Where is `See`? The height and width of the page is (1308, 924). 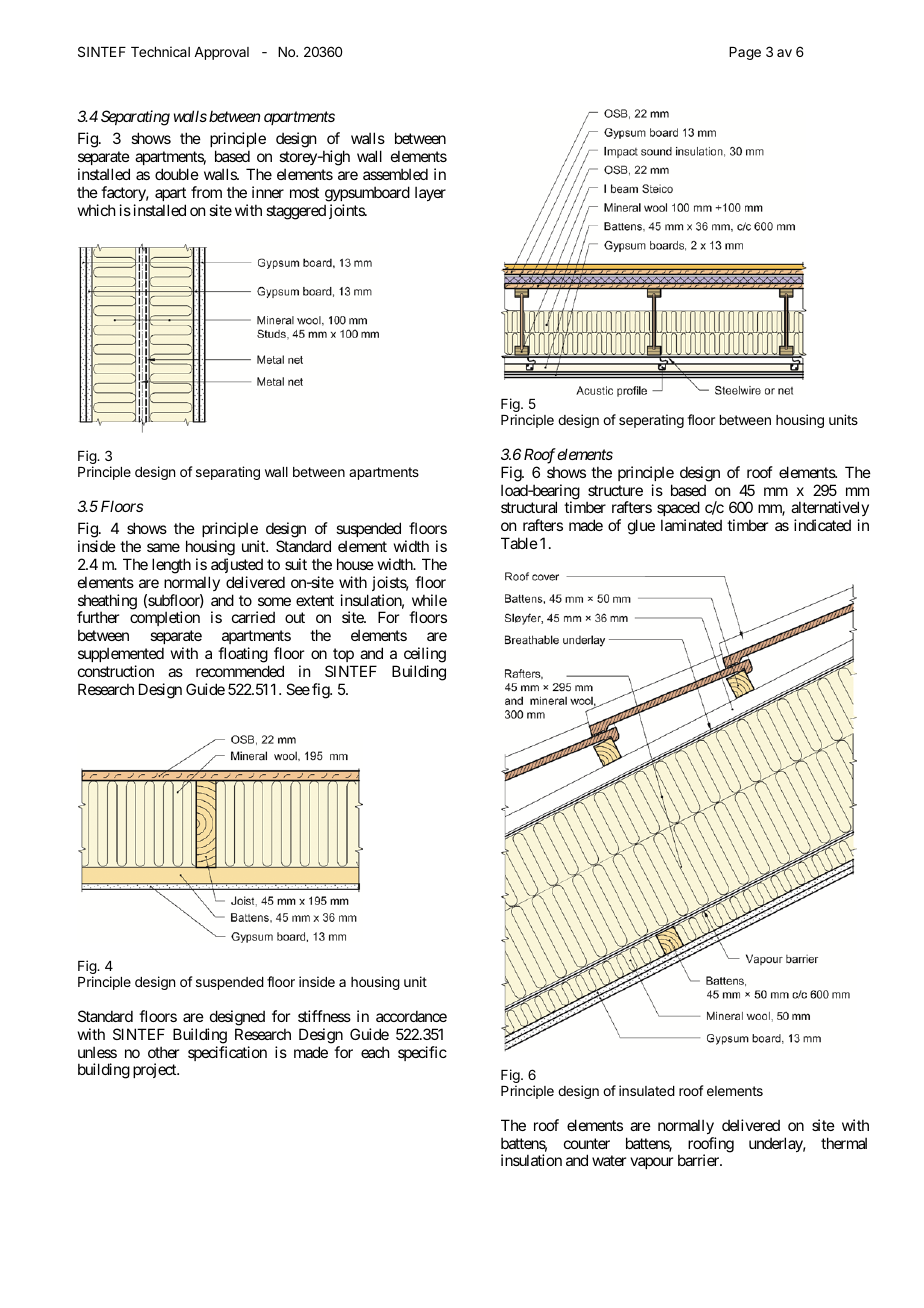
See is located at coordinates (298, 689).
